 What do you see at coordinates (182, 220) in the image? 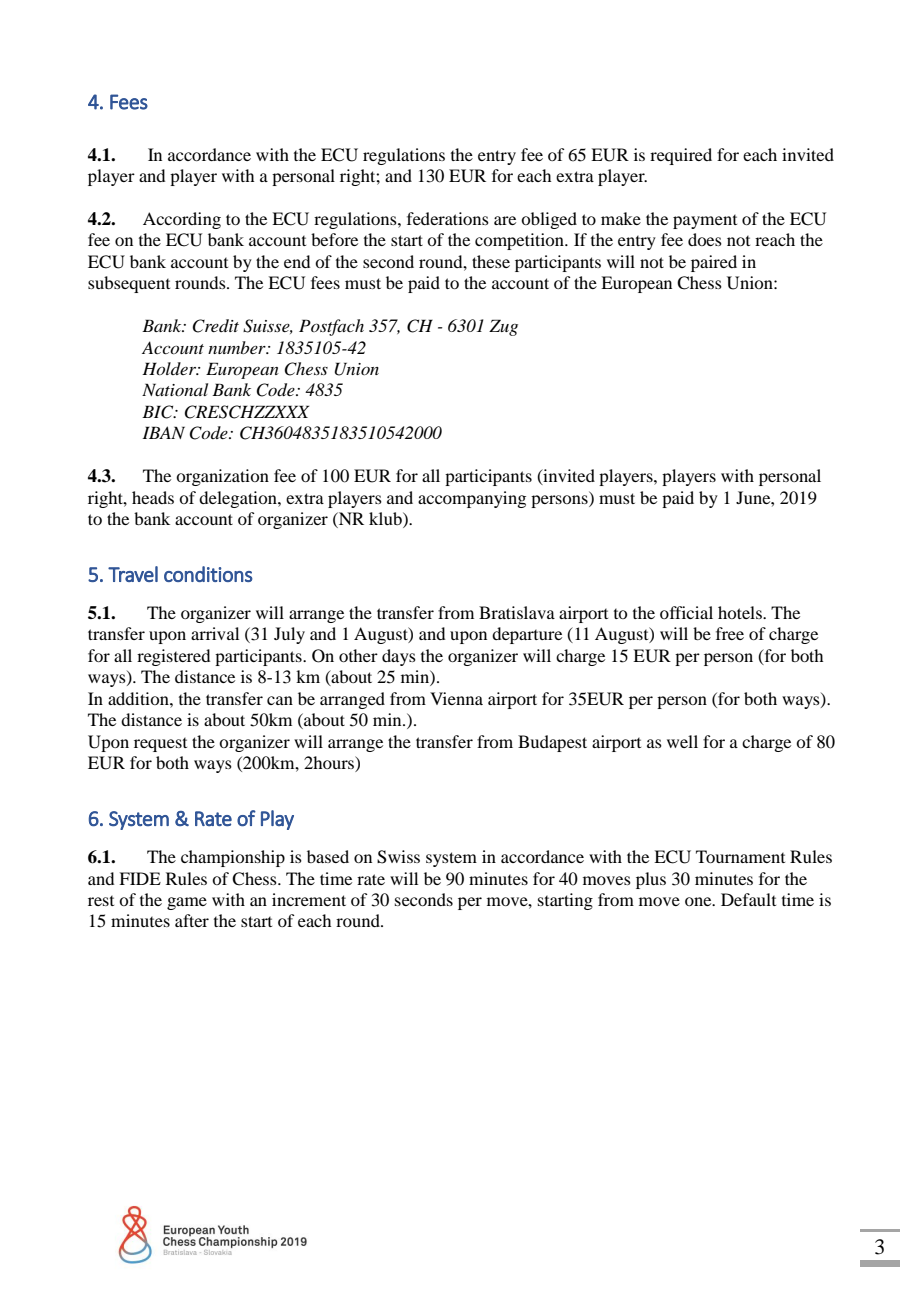
I see `According` at bounding box center [182, 220].
